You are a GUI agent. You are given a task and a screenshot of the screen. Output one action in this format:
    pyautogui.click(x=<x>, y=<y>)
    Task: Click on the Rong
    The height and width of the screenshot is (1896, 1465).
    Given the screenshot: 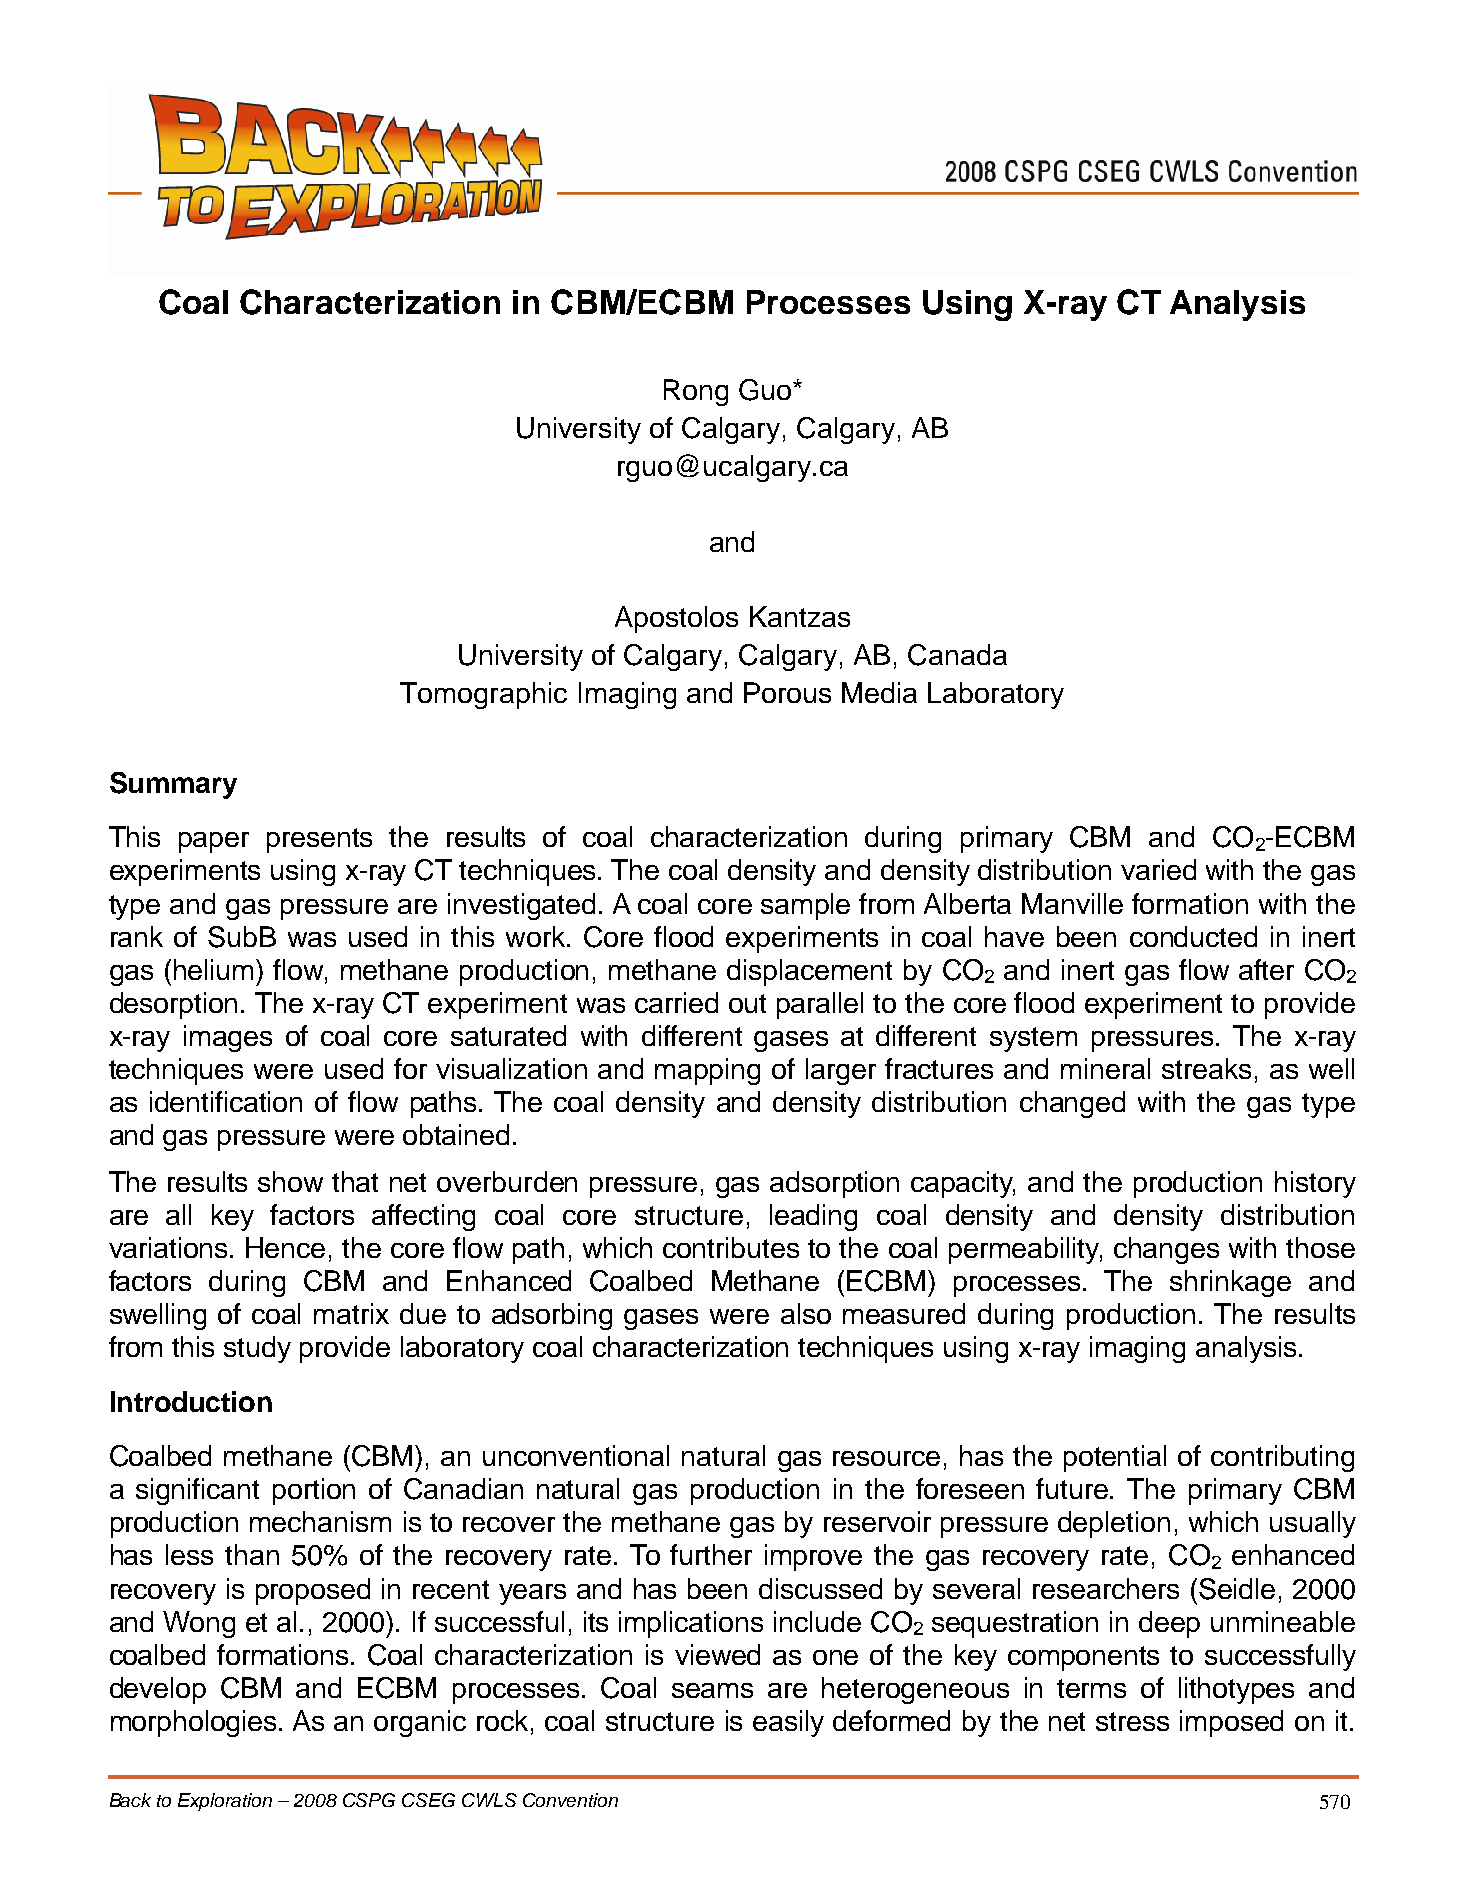 What is the action you would take?
    pyautogui.click(x=696, y=392)
